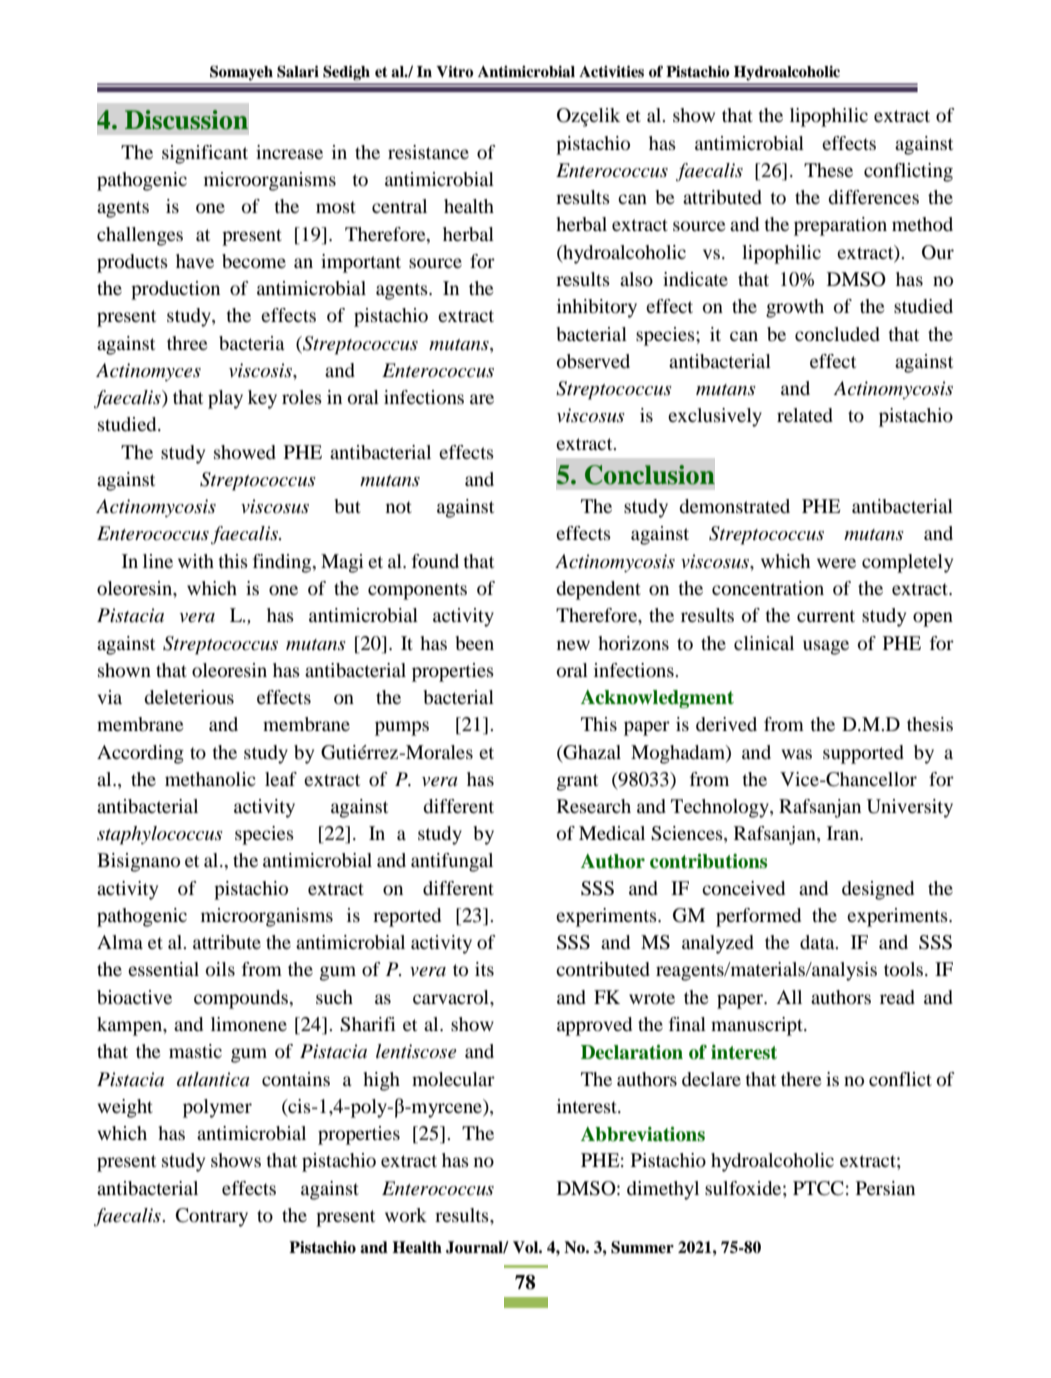  What do you see at coordinates (186, 120) in the page?
I see `Discussion` at bounding box center [186, 120].
